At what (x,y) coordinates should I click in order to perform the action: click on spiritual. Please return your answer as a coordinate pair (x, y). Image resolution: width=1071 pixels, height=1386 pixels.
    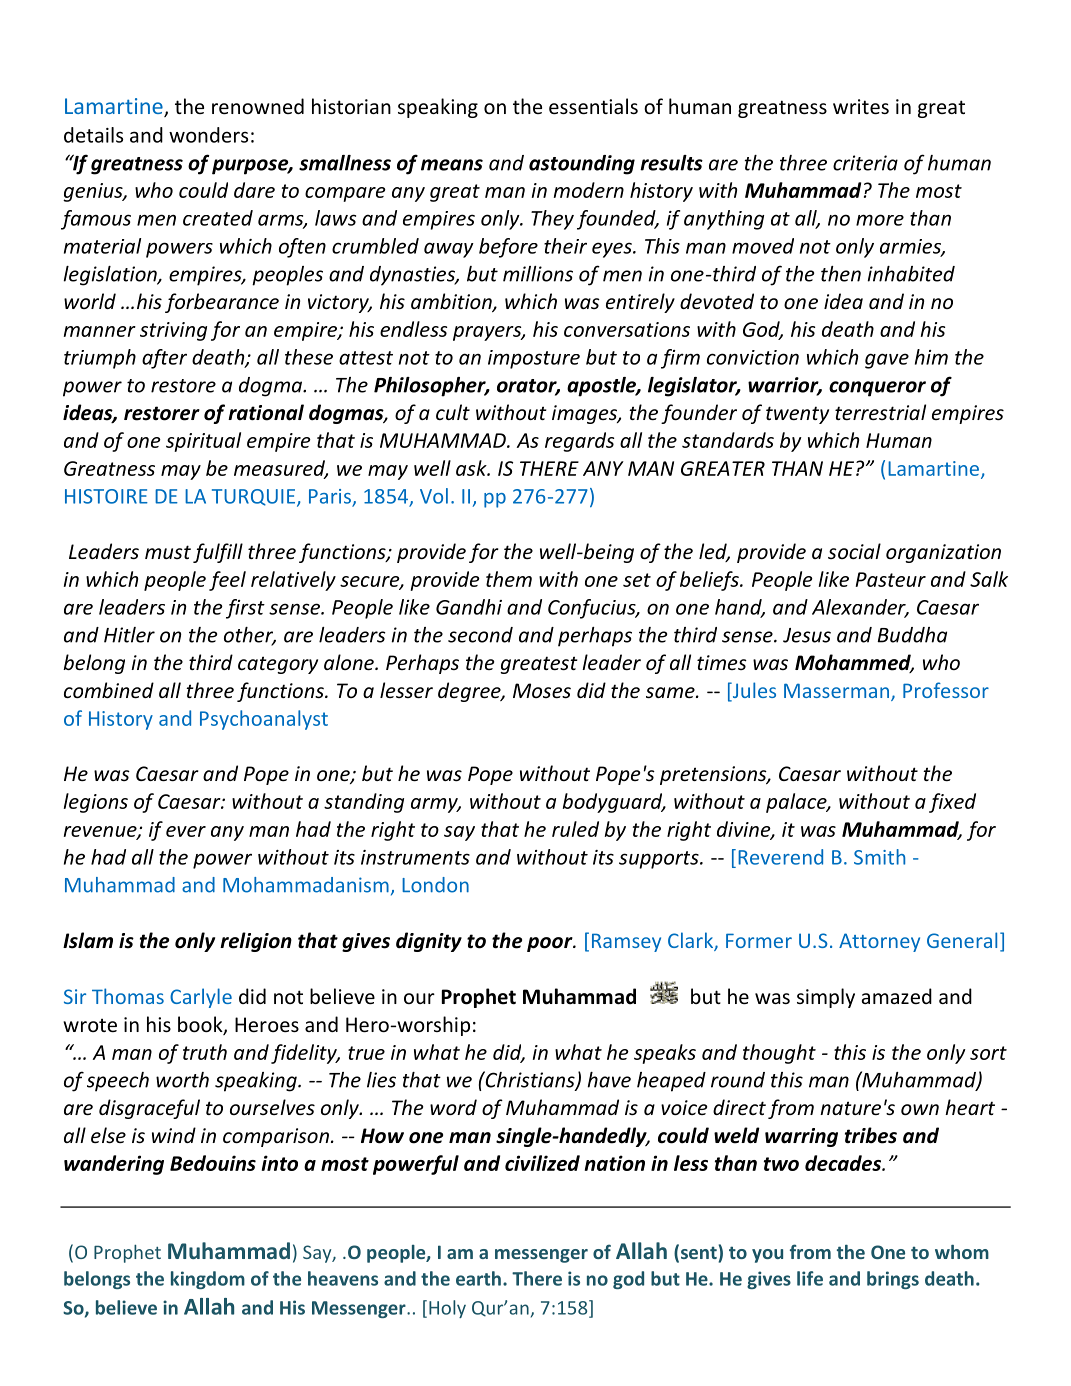
    Looking at the image, I should click on (203, 442).
